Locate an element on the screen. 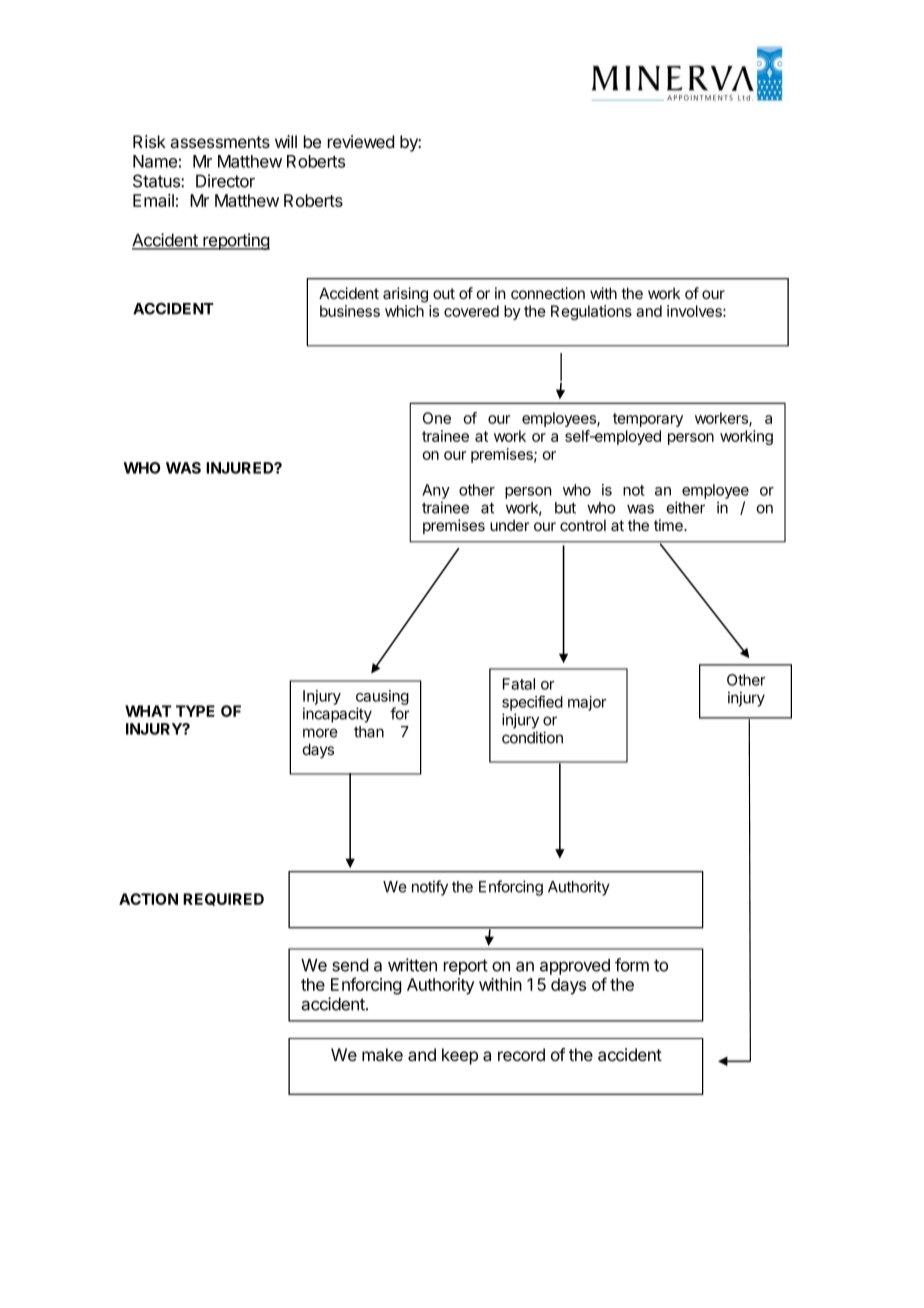  control is located at coordinates (583, 525).
